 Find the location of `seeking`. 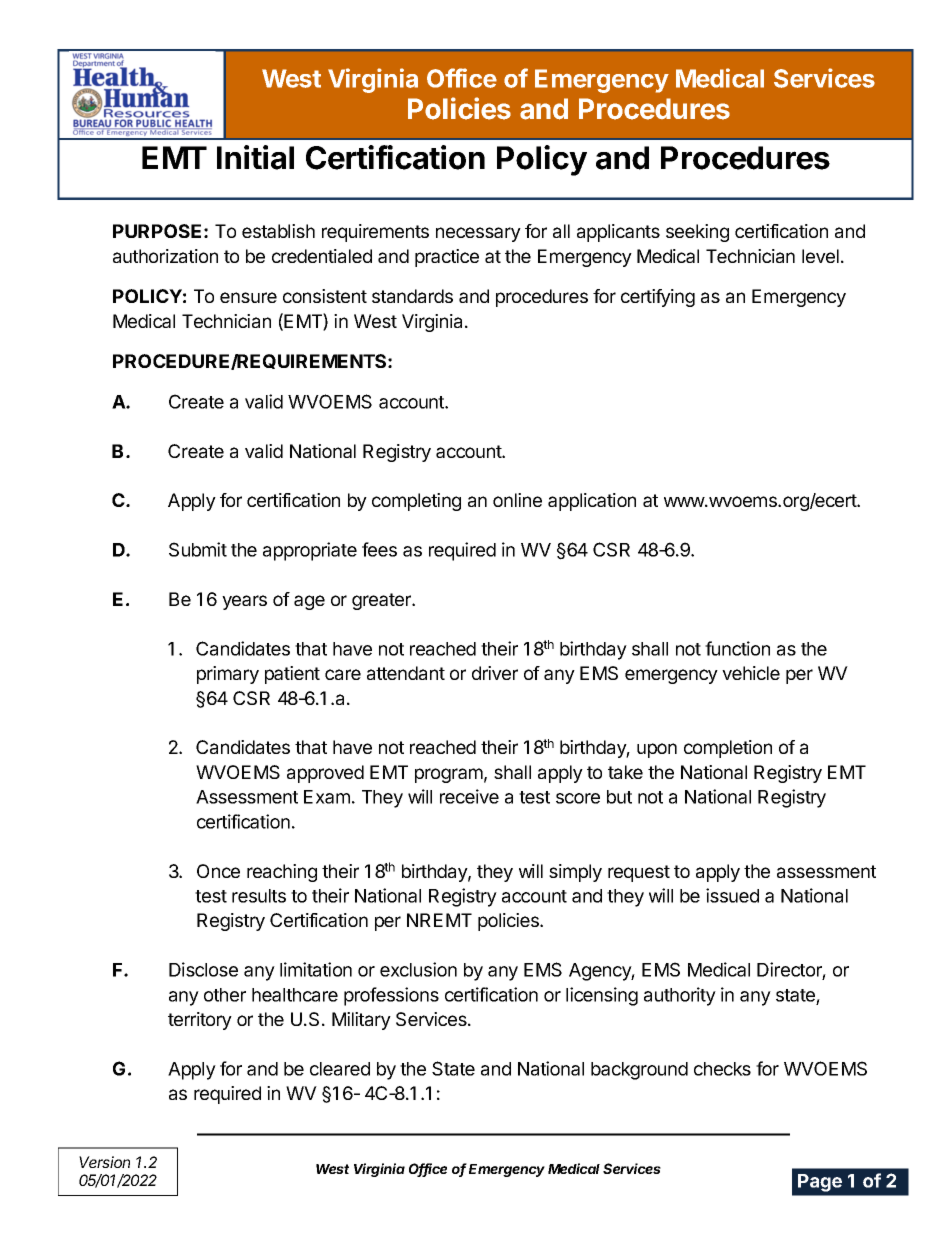

seeking is located at coordinates (697, 233).
